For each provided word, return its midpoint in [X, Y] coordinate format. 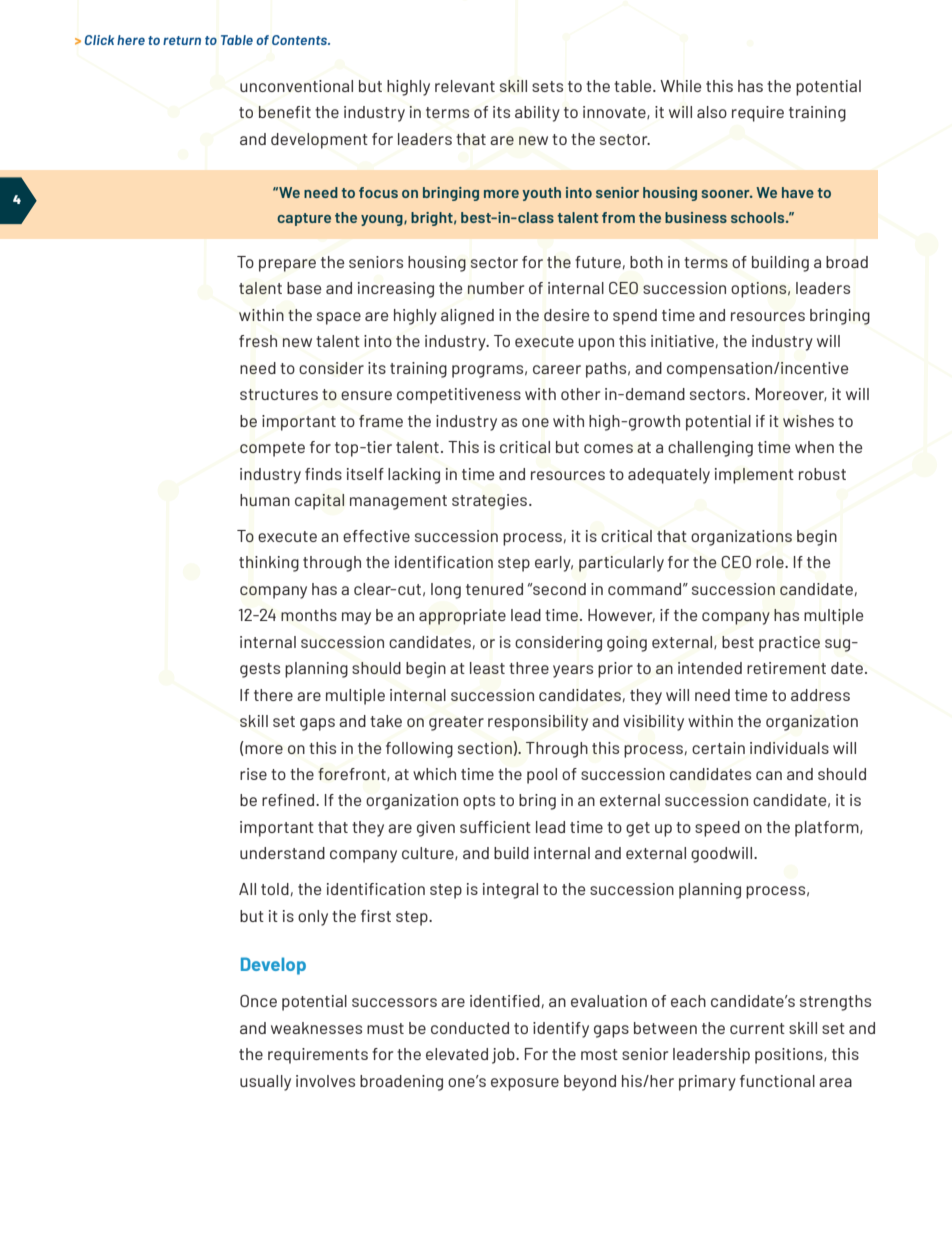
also [712, 112]
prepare [287, 265]
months [309, 615]
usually [265, 1083]
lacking [414, 476]
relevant [465, 86]
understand [282, 853]
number [496, 288]
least [487, 668]
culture [429, 853]
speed [717, 829]
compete [272, 449]
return [182, 40]
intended [710, 668]
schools [759, 217]
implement [754, 476]
